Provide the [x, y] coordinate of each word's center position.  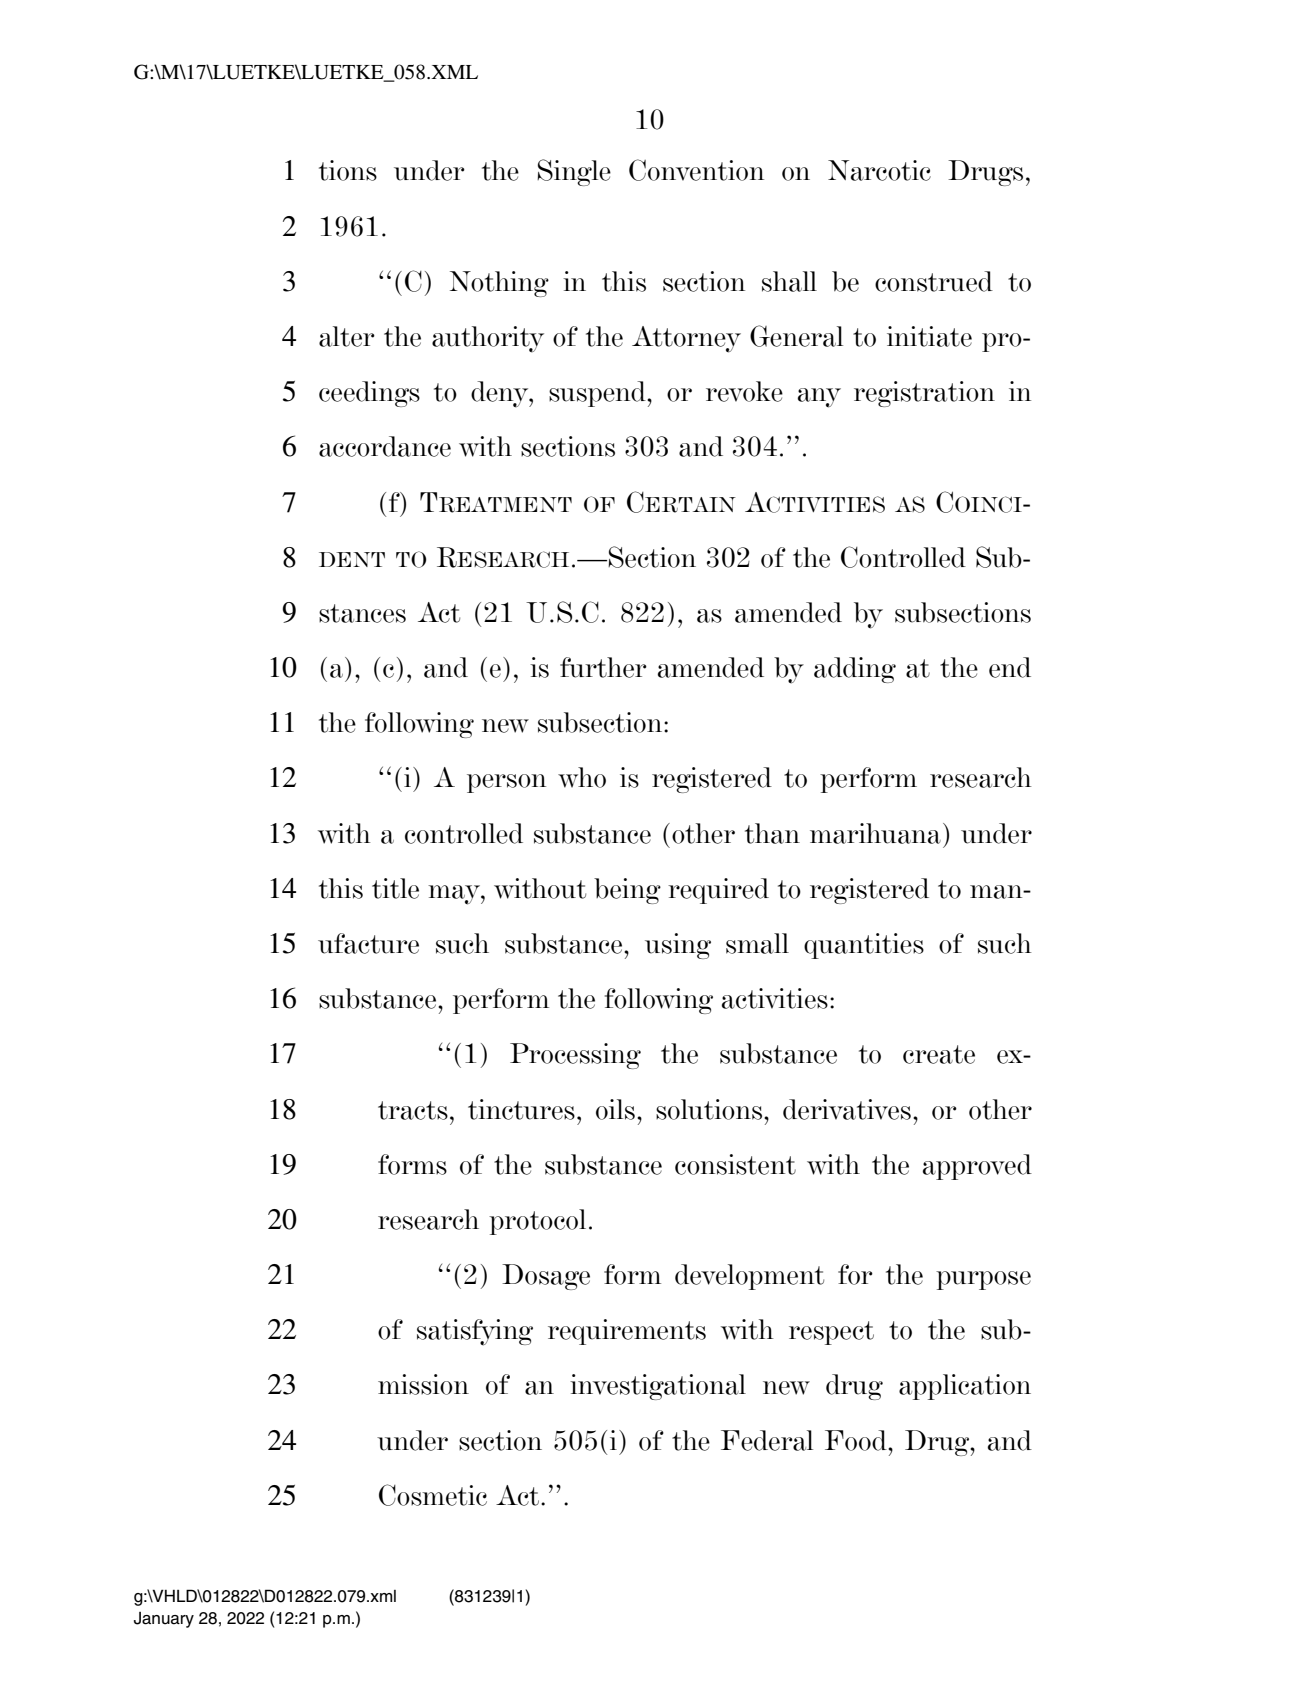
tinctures [521, 1109]
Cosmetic [433, 1495]
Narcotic [879, 170]
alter [347, 336]
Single [574, 172]
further [603, 667]
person [506, 783]
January [164, 1620]
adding [855, 670]
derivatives [847, 1109]
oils [615, 1109]
